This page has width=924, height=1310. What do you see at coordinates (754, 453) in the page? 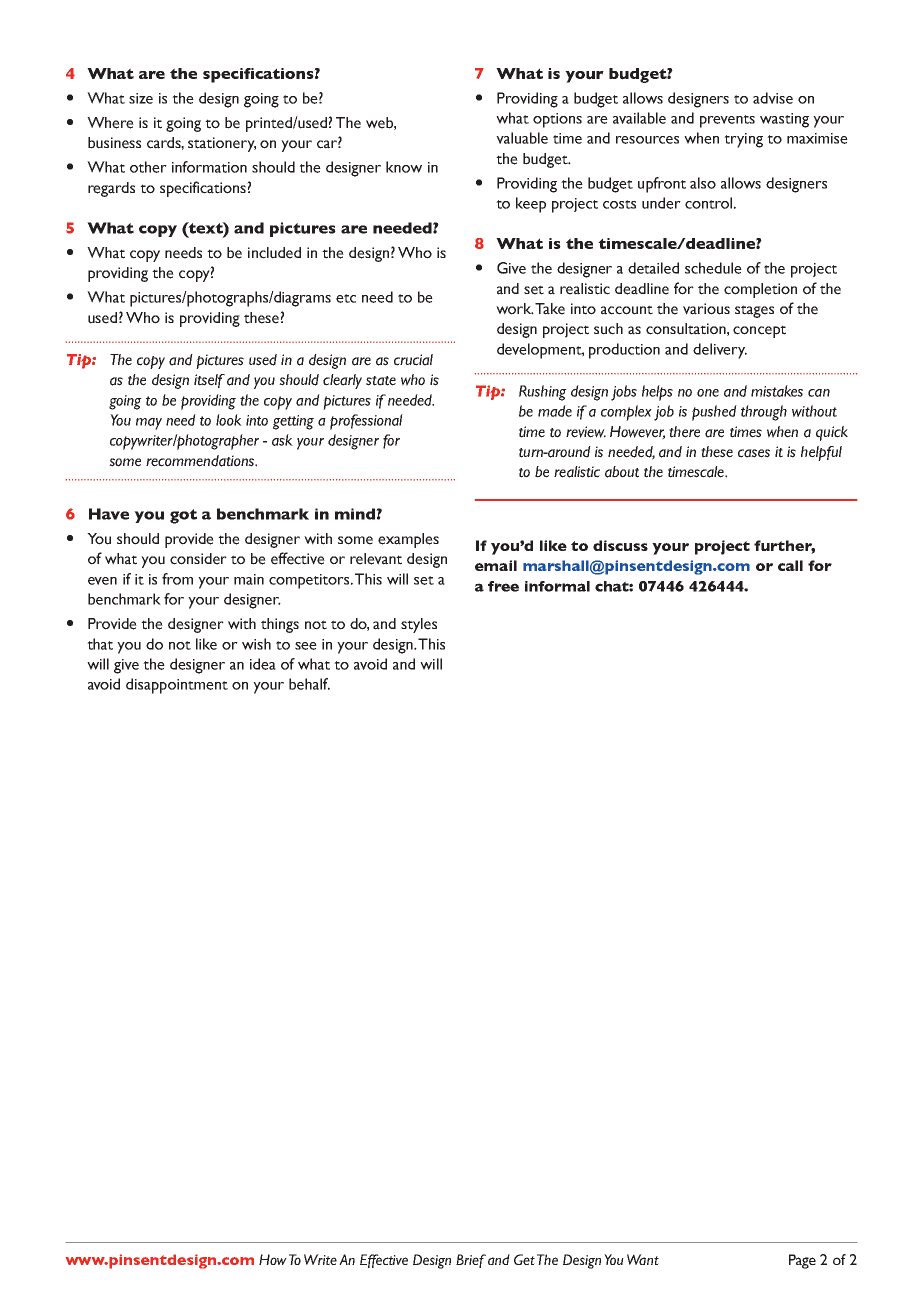
I see `cases` at bounding box center [754, 453].
